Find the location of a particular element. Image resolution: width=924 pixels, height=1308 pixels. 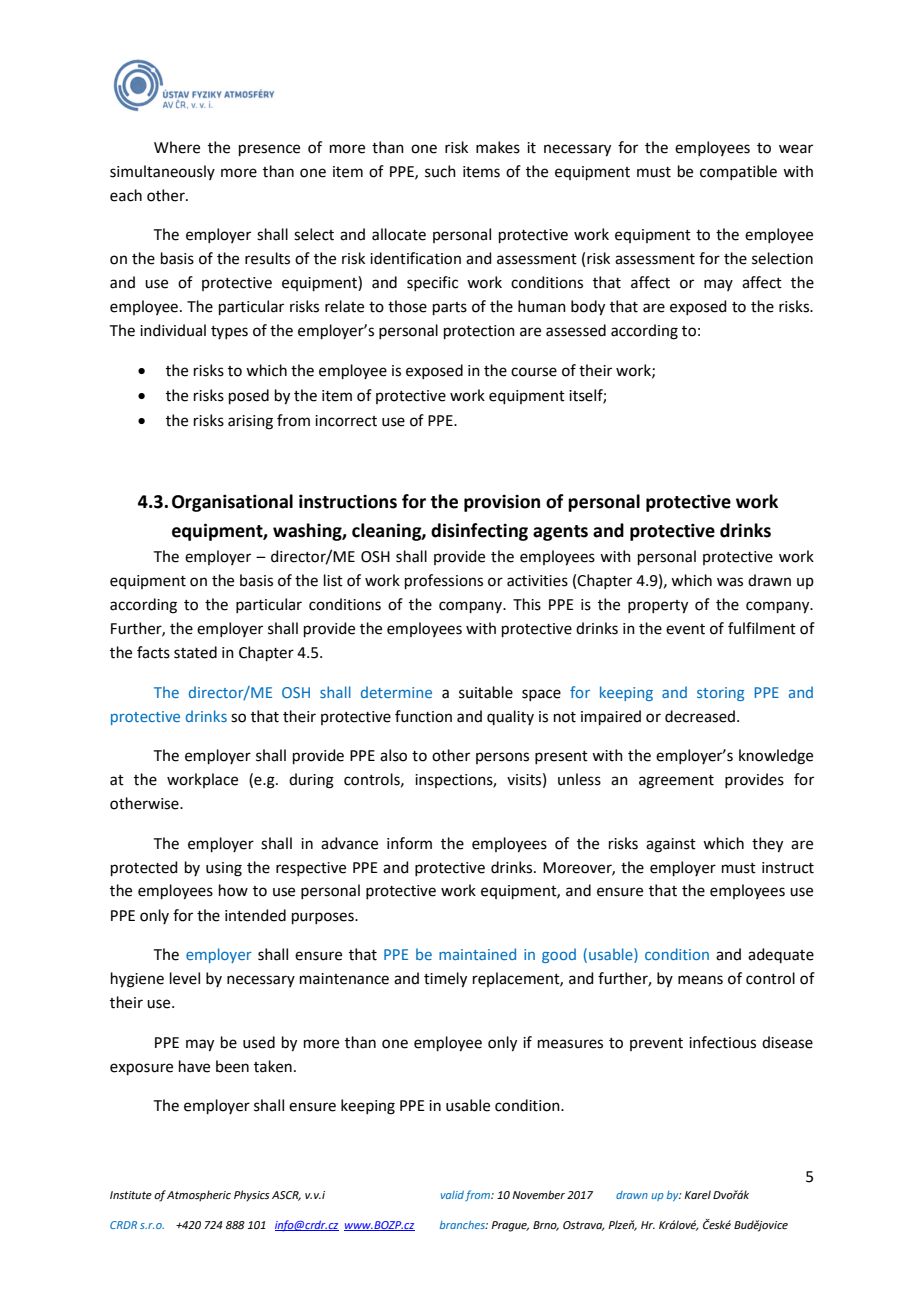

valid is located at coordinates (452, 1195).
